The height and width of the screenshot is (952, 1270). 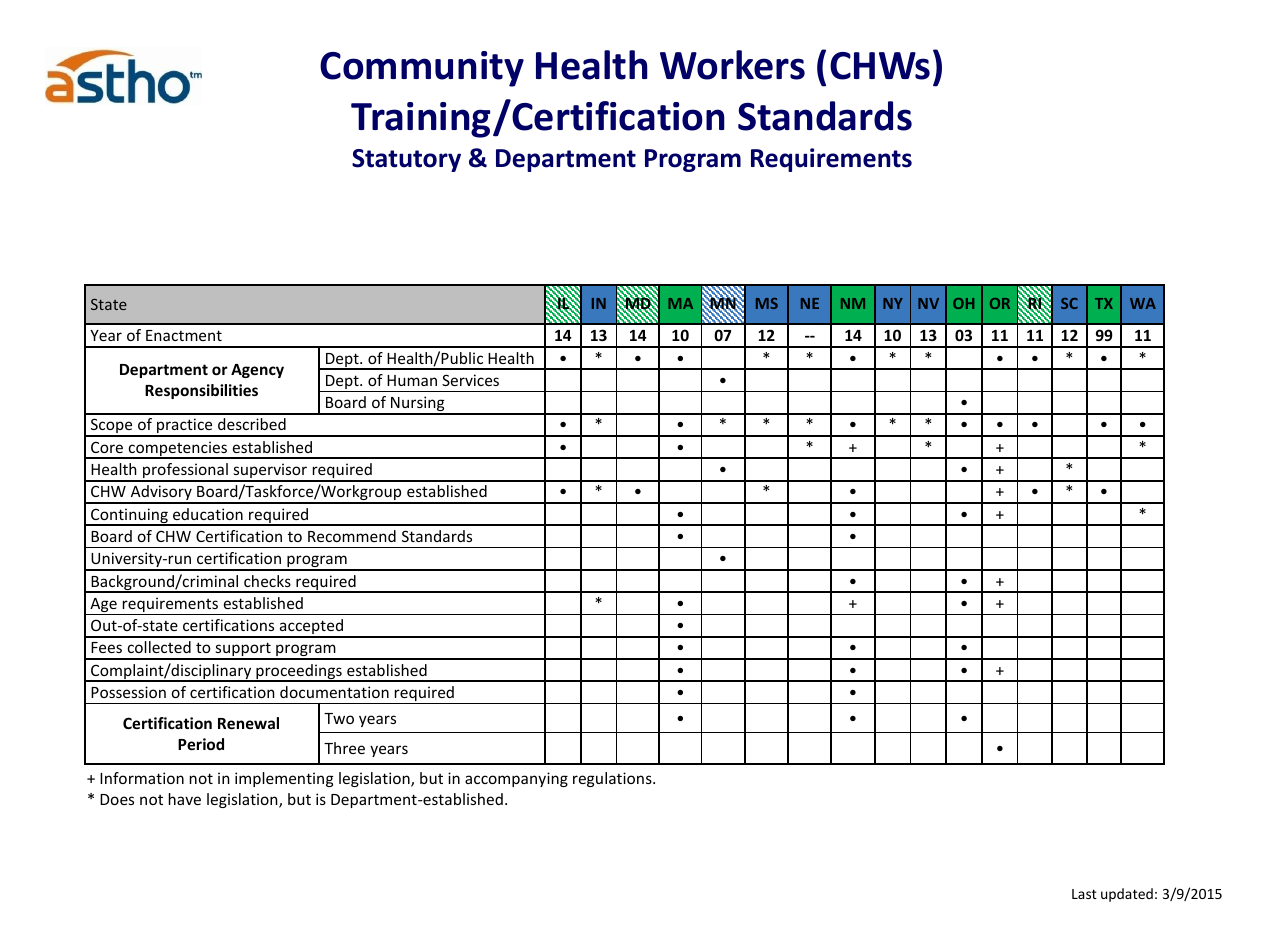 What do you see at coordinates (418, 405) in the screenshot?
I see `Nursing` at bounding box center [418, 405].
